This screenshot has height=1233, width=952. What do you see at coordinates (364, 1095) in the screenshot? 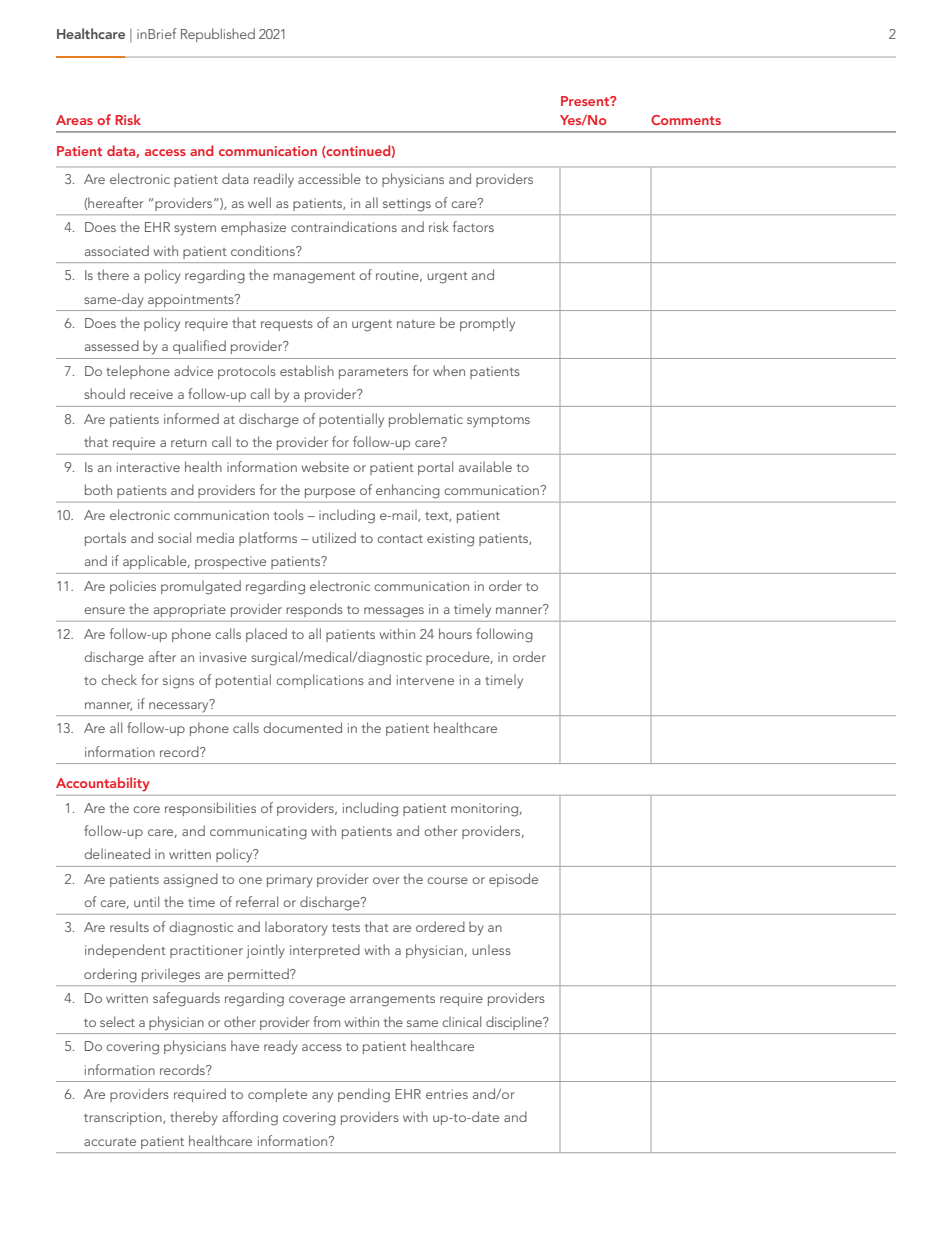
I see `pending` at bounding box center [364, 1095].
